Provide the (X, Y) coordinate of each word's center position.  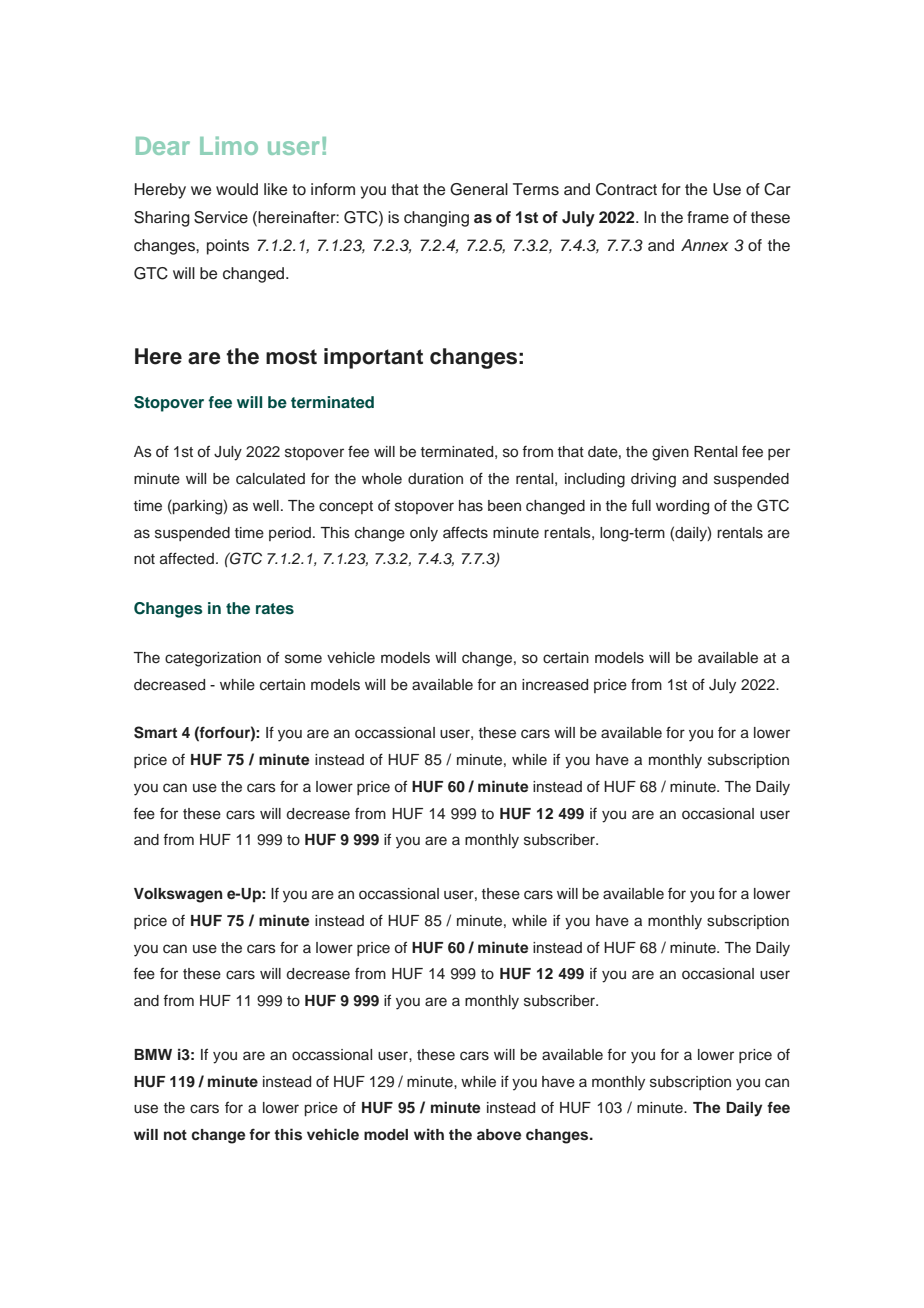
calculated (270, 479)
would (237, 189)
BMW (153, 1054)
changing (436, 219)
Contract (626, 189)
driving (653, 480)
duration (435, 479)
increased (555, 685)
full (641, 506)
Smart (155, 732)
